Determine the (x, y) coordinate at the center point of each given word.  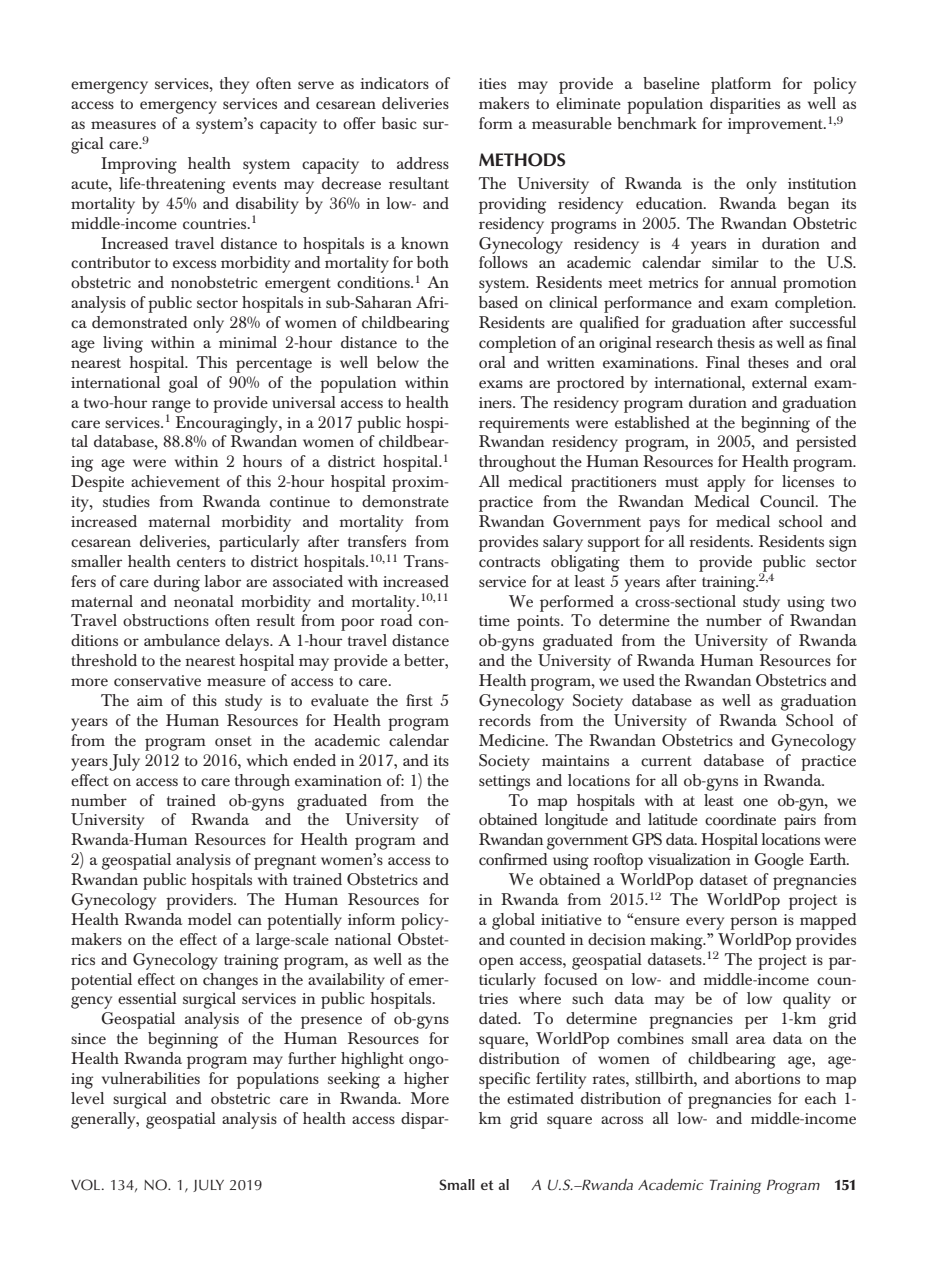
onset (233, 741)
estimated (540, 1098)
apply (726, 483)
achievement (175, 481)
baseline (671, 83)
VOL (87, 1185)
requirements (524, 425)
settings (504, 783)
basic (399, 123)
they (234, 85)
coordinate (740, 819)
